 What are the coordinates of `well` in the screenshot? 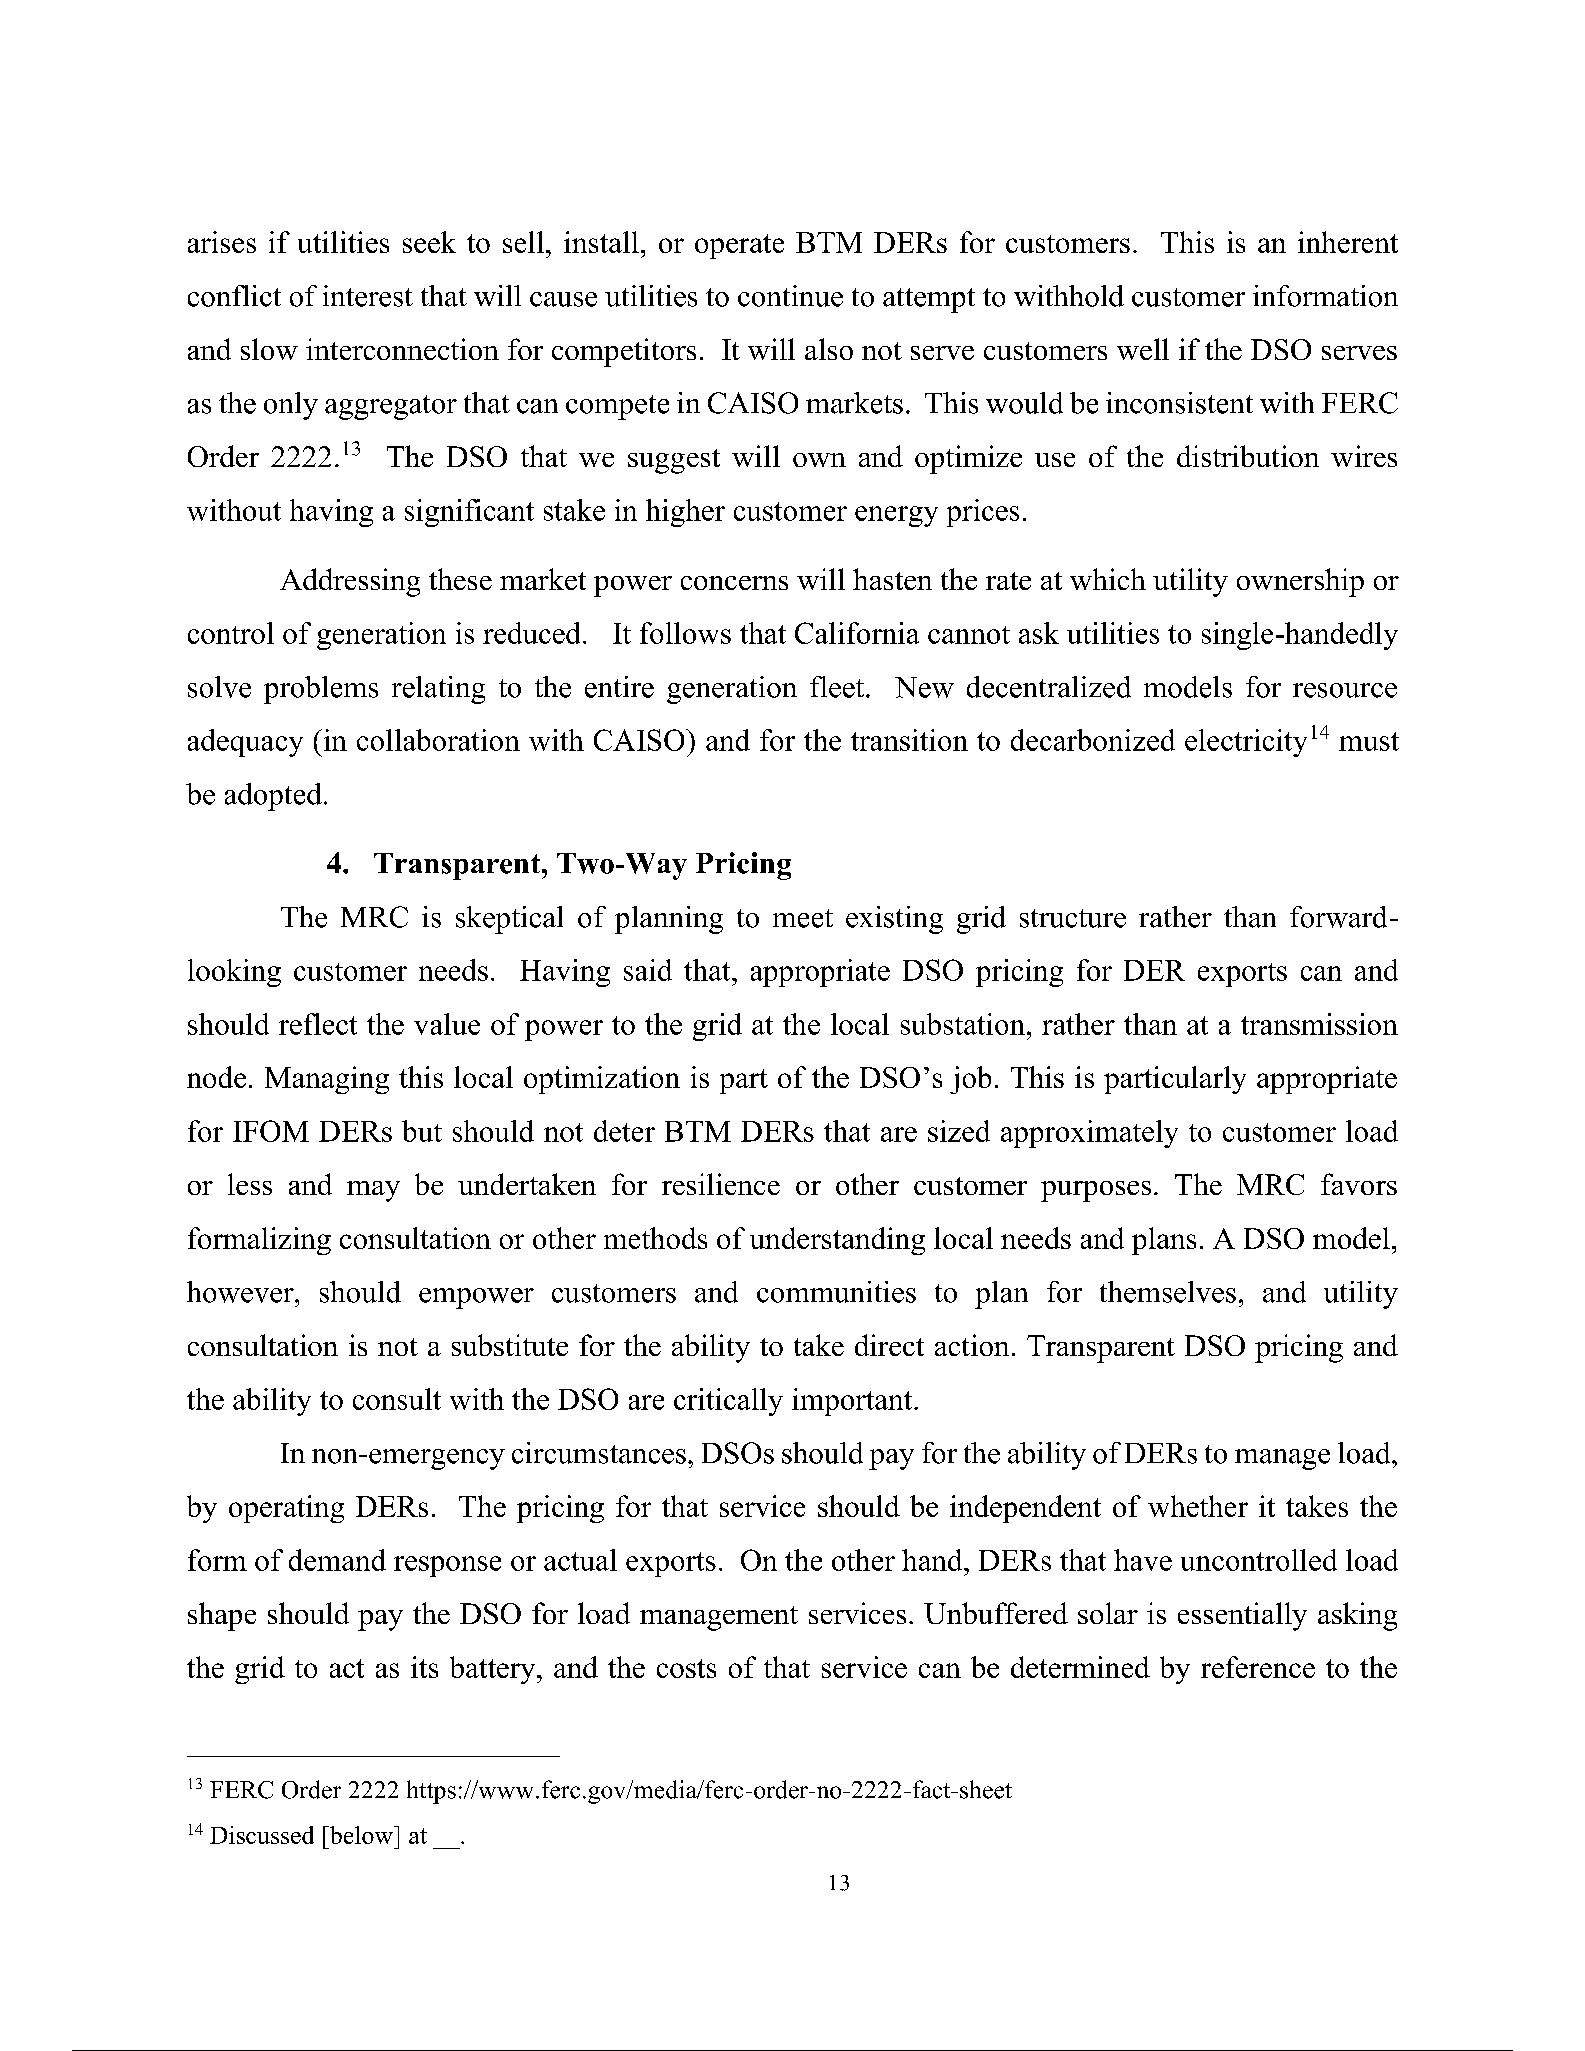 It's located at (1143, 349).
